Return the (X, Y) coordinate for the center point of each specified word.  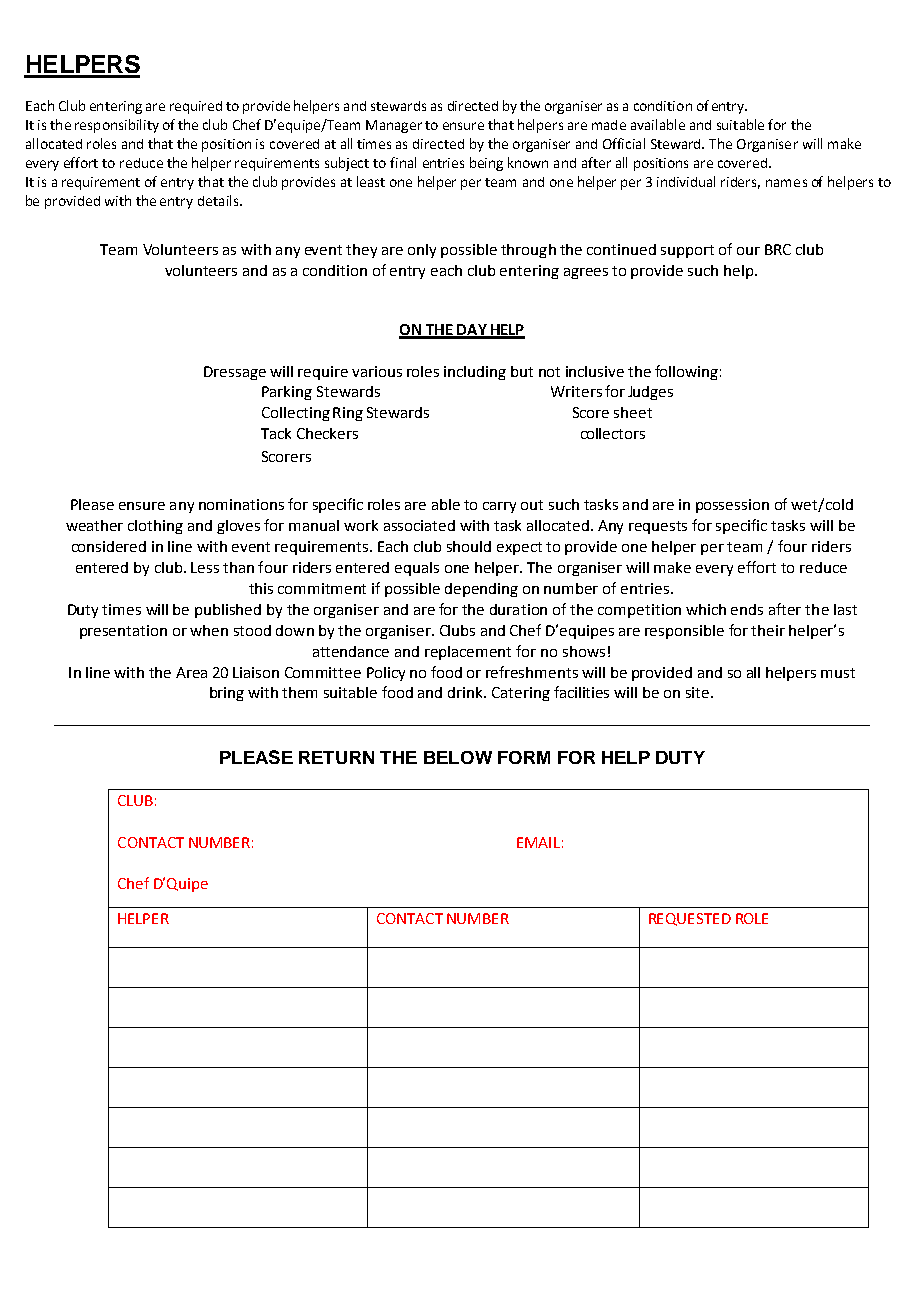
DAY (472, 331)
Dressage (235, 373)
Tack (276, 433)
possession (732, 506)
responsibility (117, 126)
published (228, 611)
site (699, 692)
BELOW (458, 757)
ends (747, 609)
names (786, 183)
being (486, 164)
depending (481, 590)
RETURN (336, 757)
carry (499, 507)
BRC (778, 249)
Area (191, 672)
